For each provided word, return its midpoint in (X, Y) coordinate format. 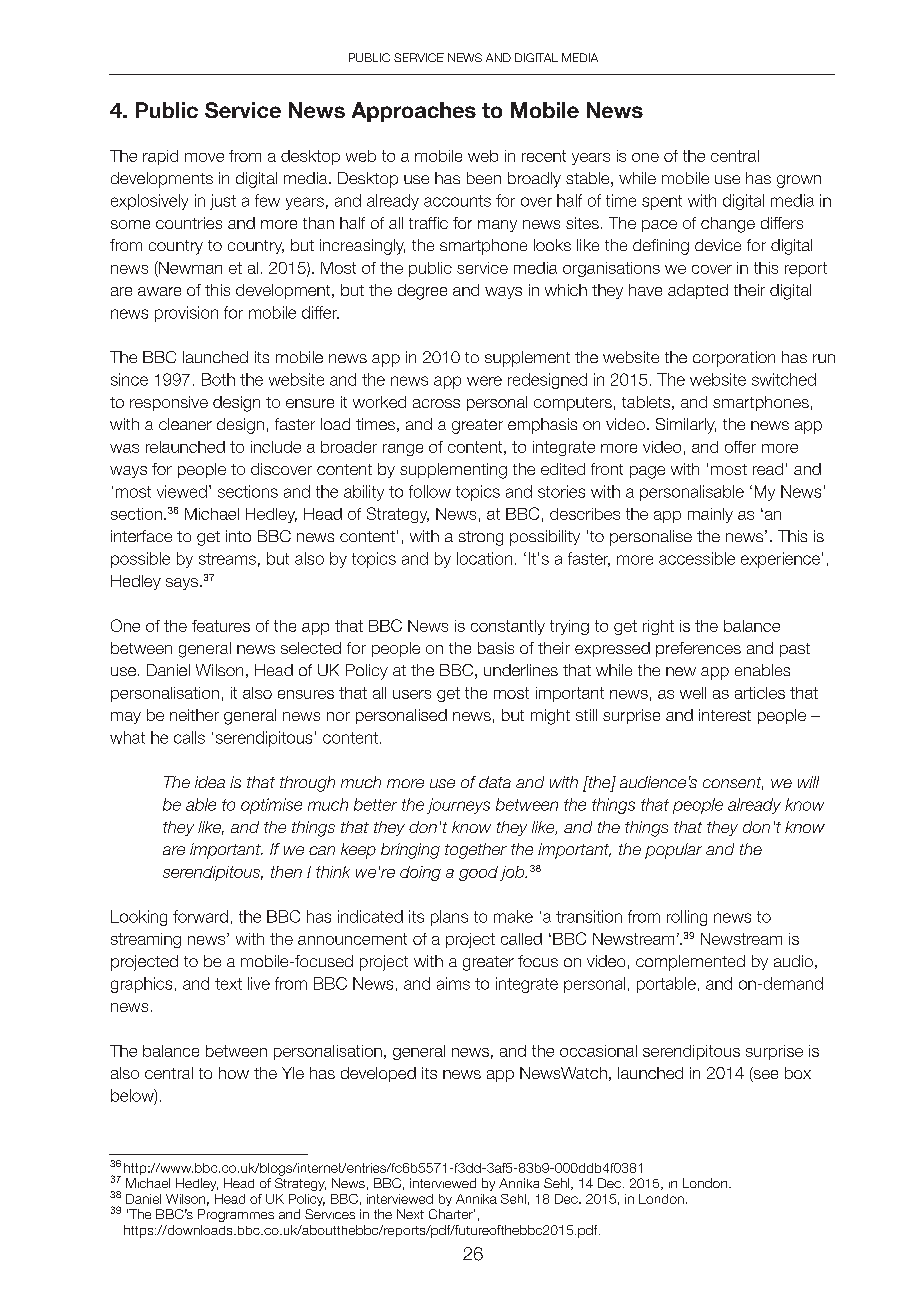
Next (410, 1214)
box (798, 1073)
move (204, 157)
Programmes (236, 1215)
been (484, 178)
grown (799, 181)
